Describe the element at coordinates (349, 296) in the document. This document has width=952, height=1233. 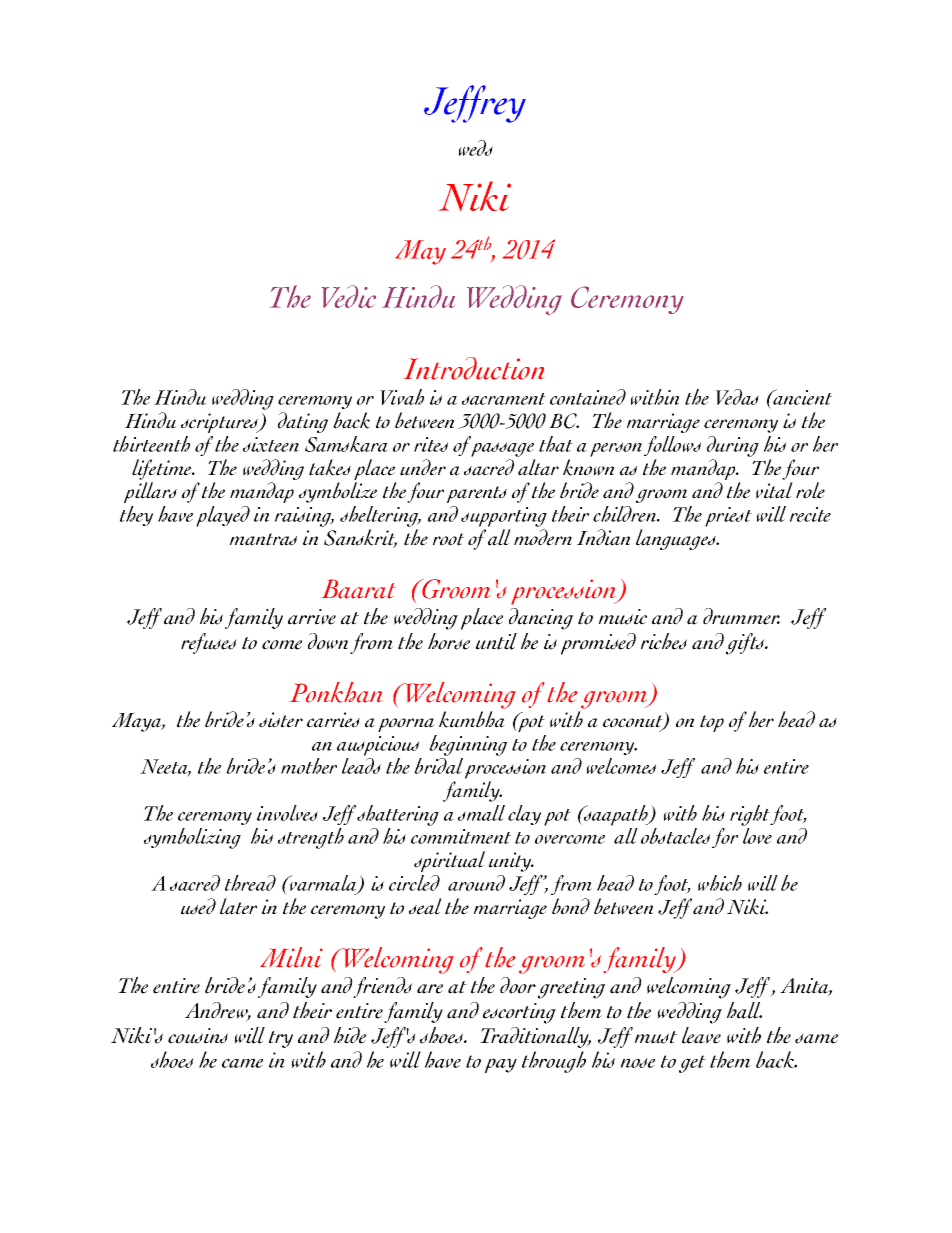
I see `Vedic` at that location.
